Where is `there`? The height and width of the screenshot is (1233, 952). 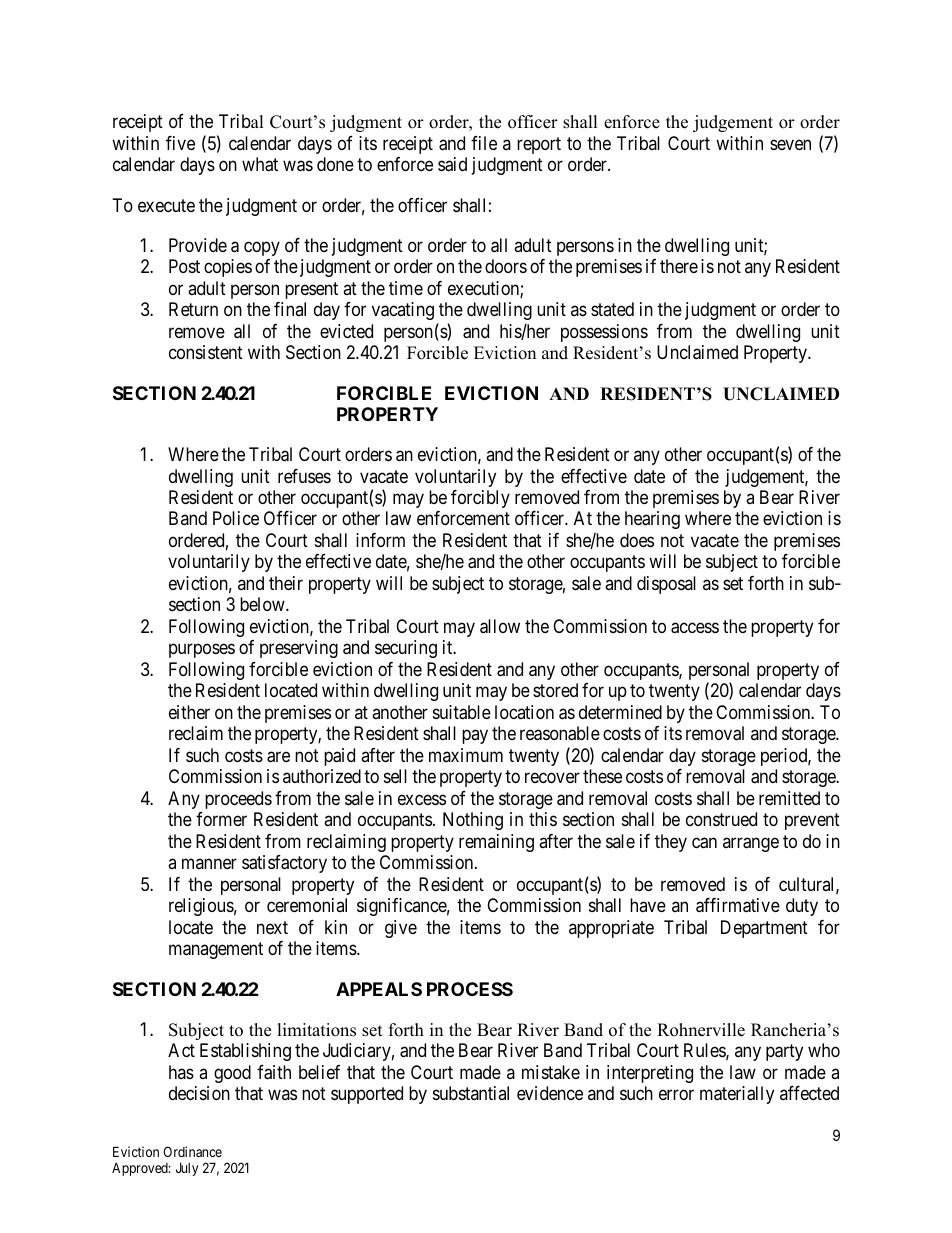
there is located at coordinates (679, 266).
